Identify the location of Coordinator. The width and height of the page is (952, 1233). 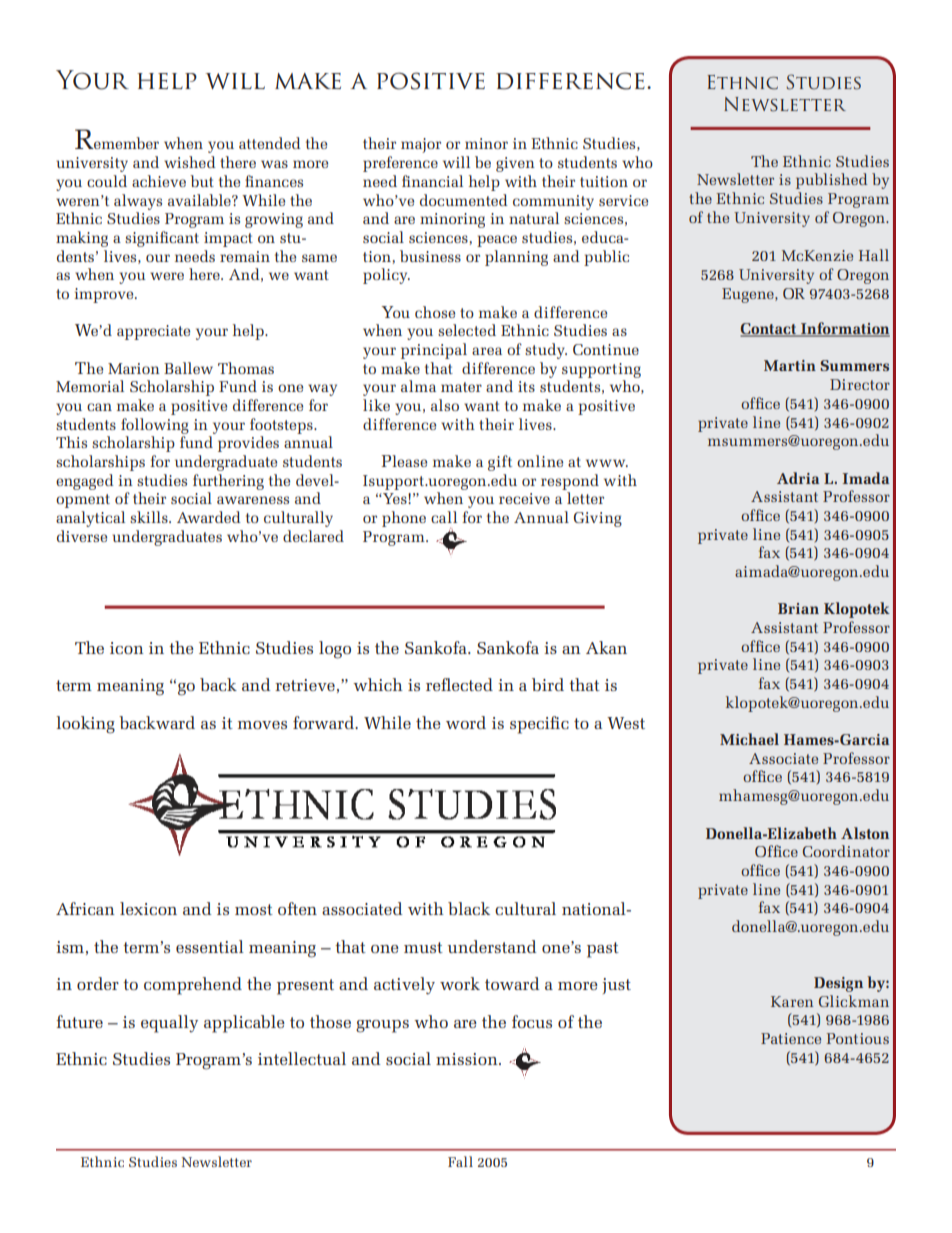
(846, 851).
